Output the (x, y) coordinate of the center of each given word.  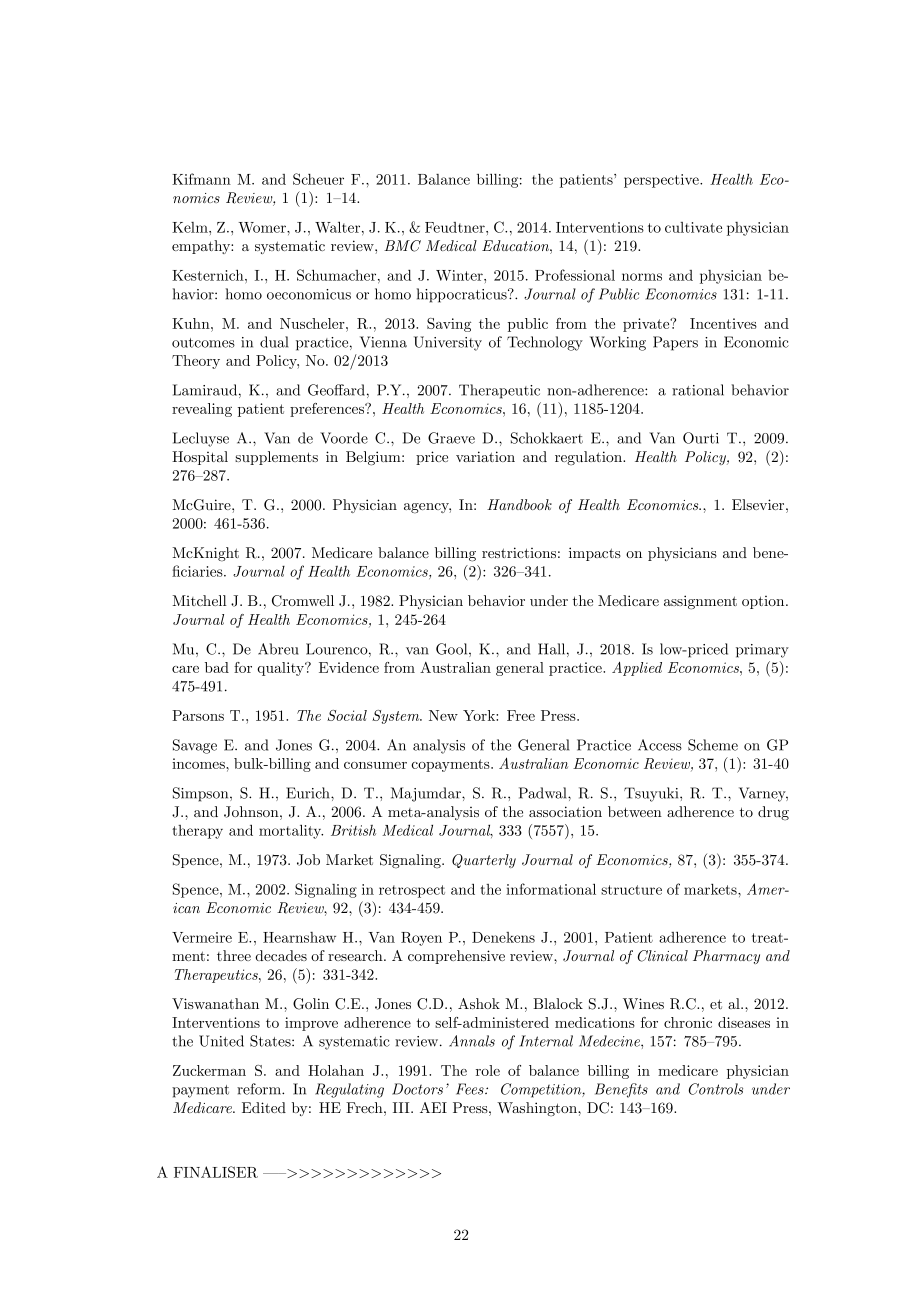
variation (485, 456)
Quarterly (484, 861)
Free (521, 715)
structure (631, 890)
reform (260, 1089)
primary (762, 651)
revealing (202, 410)
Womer (263, 227)
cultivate (693, 227)
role (488, 1070)
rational (698, 390)
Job (308, 860)
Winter (460, 275)
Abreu (278, 649)
